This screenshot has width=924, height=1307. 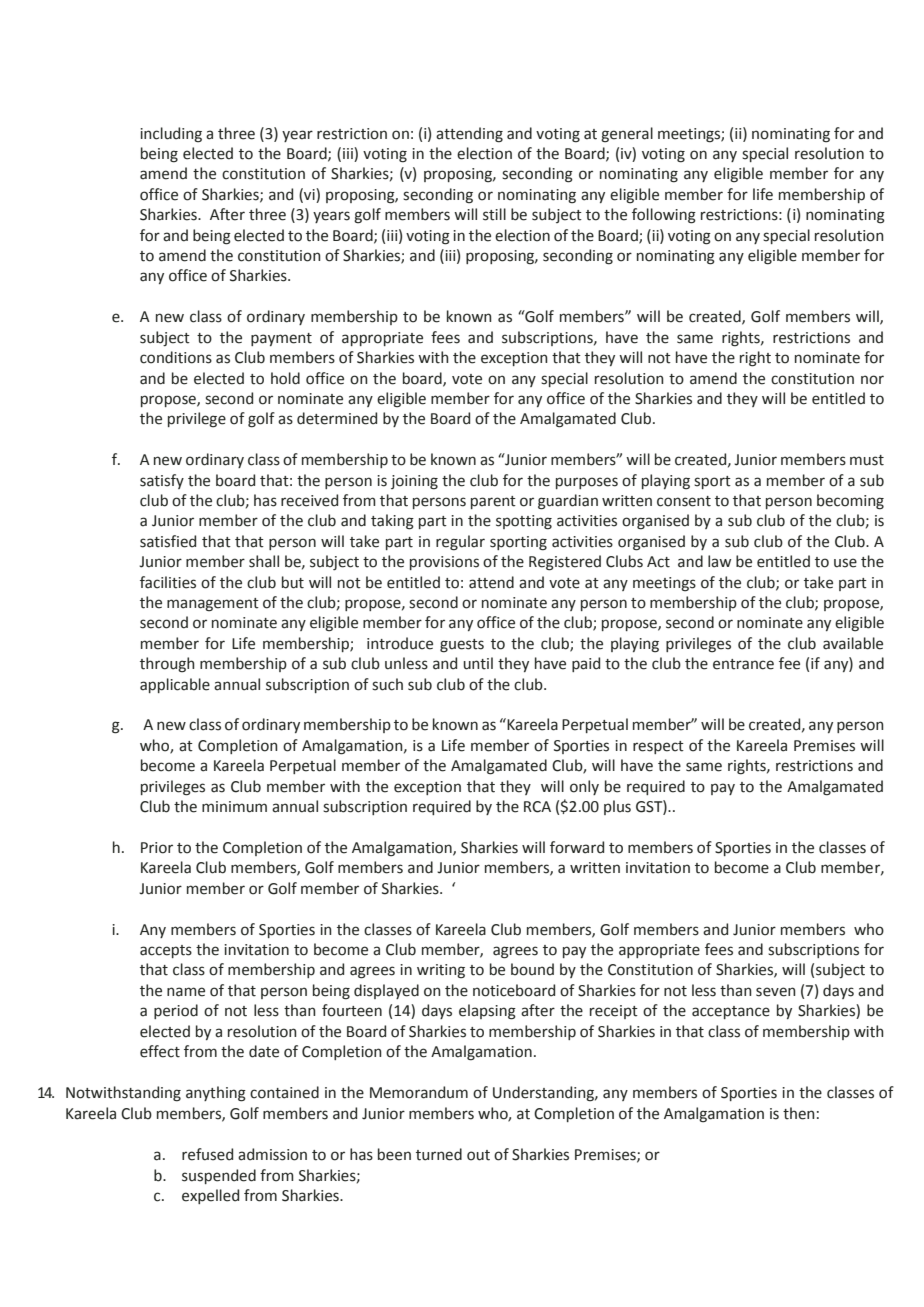 What do you see at coordinates (776, 992) in the screenshot?
I see `seven` at bounding box center [776, 992].
